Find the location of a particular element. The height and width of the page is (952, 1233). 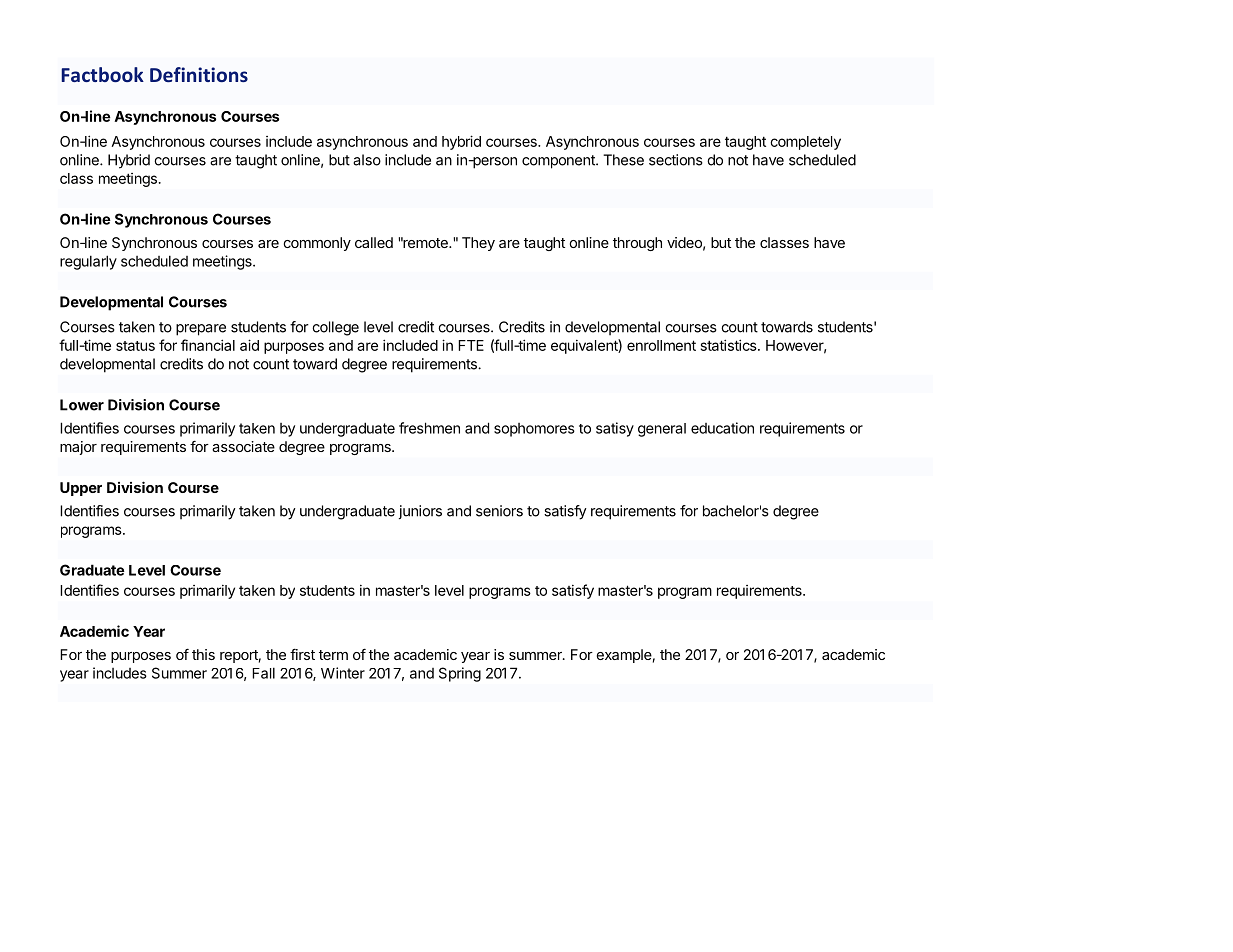

Upper is located at coordinates (81, 489).
